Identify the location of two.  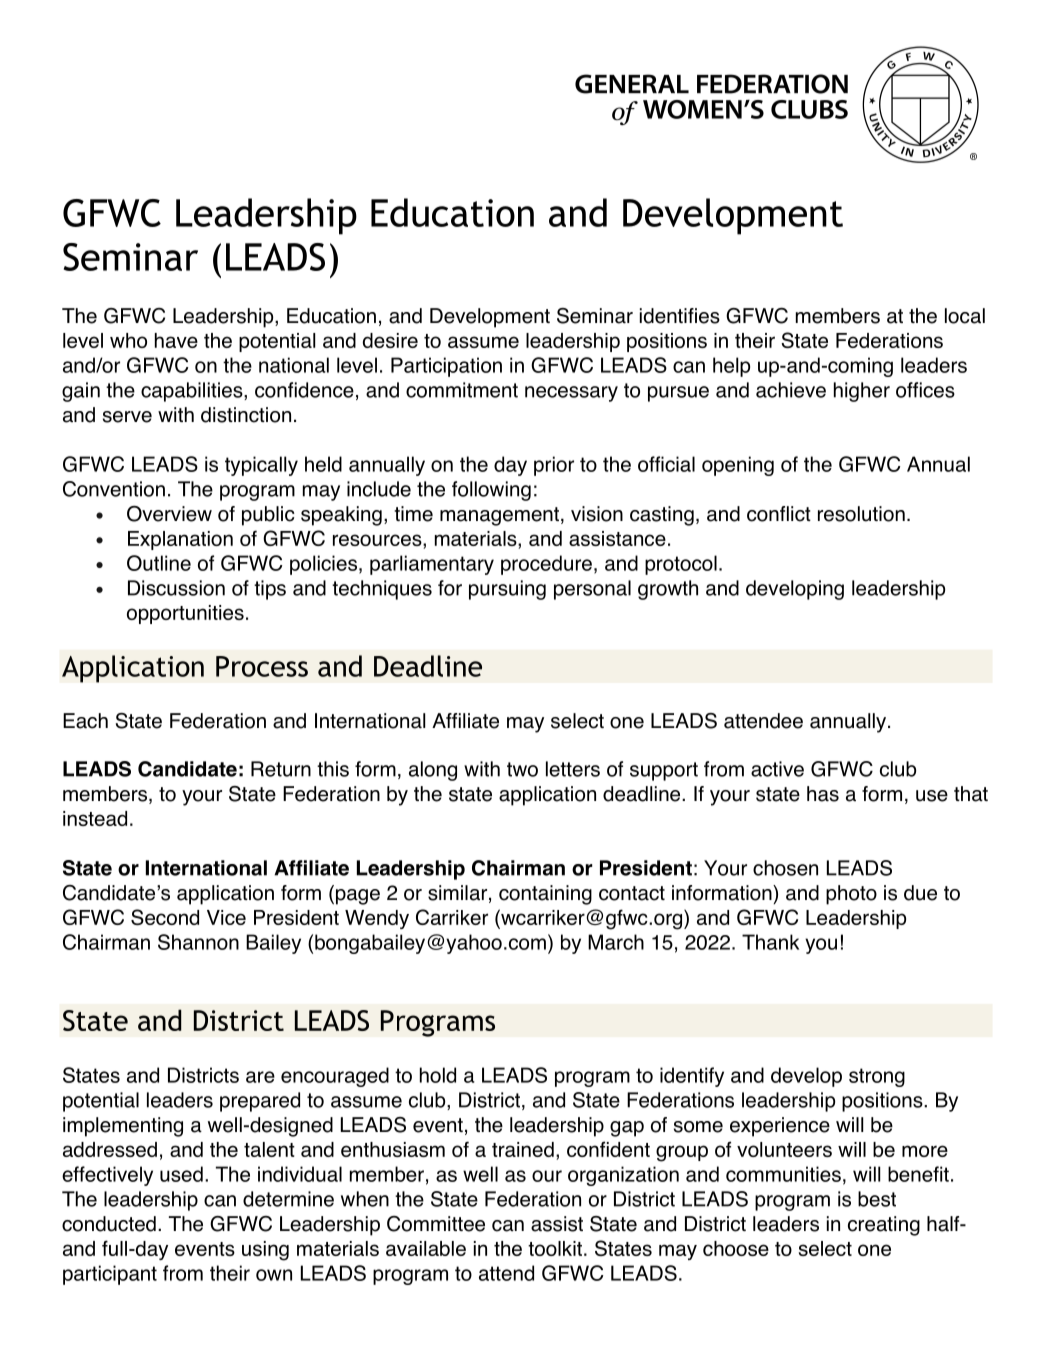
(522, 769).
